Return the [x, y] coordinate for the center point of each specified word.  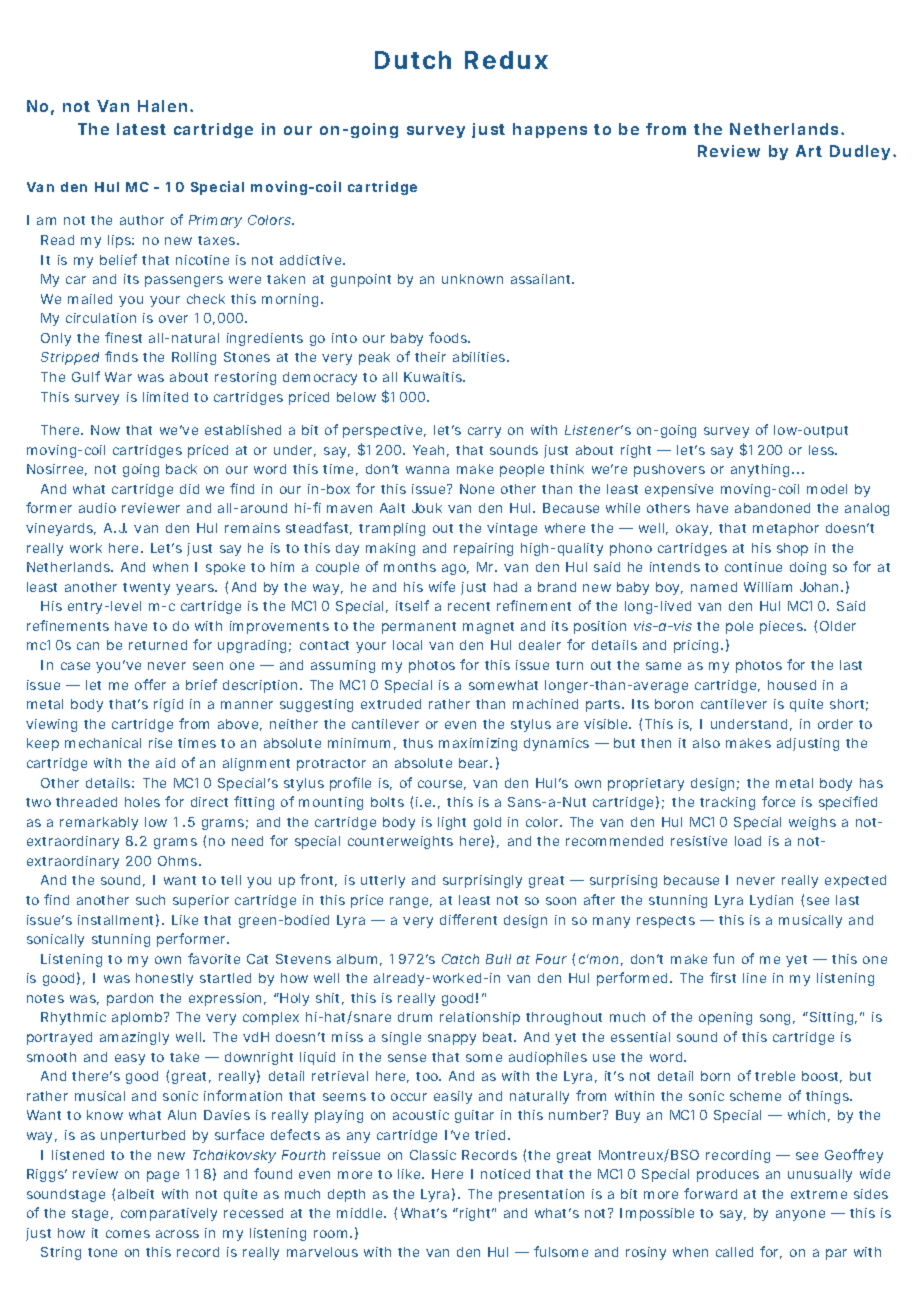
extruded [391, 704]
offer [150, 684]
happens [550, 130]
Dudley [860, 152]
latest [141, 129]
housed [792, 685]
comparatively [169, 1214]
